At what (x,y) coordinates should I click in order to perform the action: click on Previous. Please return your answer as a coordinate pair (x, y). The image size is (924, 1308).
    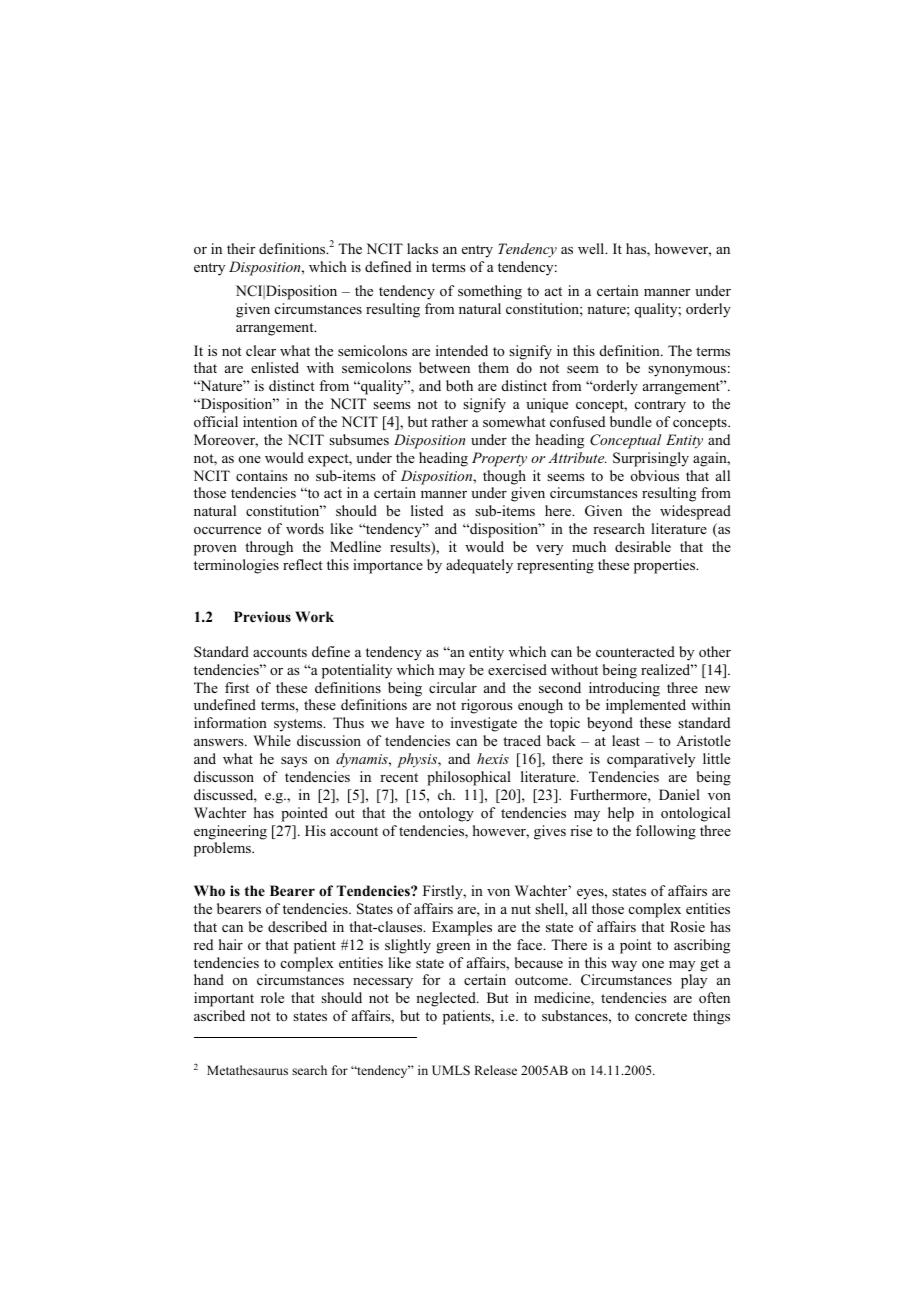
    Looking at the image, I should click on (262, 617).
